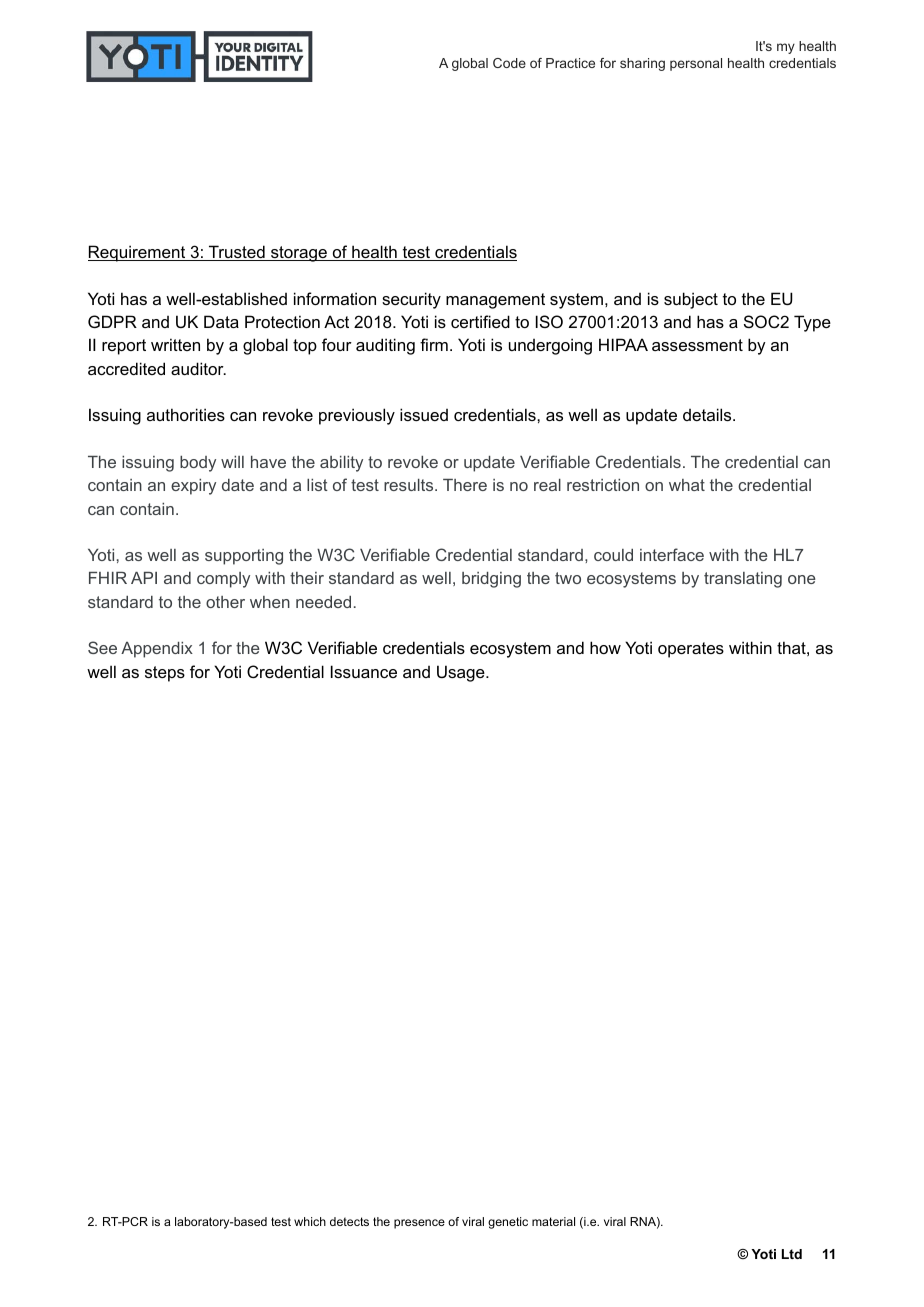 The width and height of the document is (924, 1307). What do you see at coordinates (509, 63) in the document?
I see `Code` at bounding box center [509, 63].
